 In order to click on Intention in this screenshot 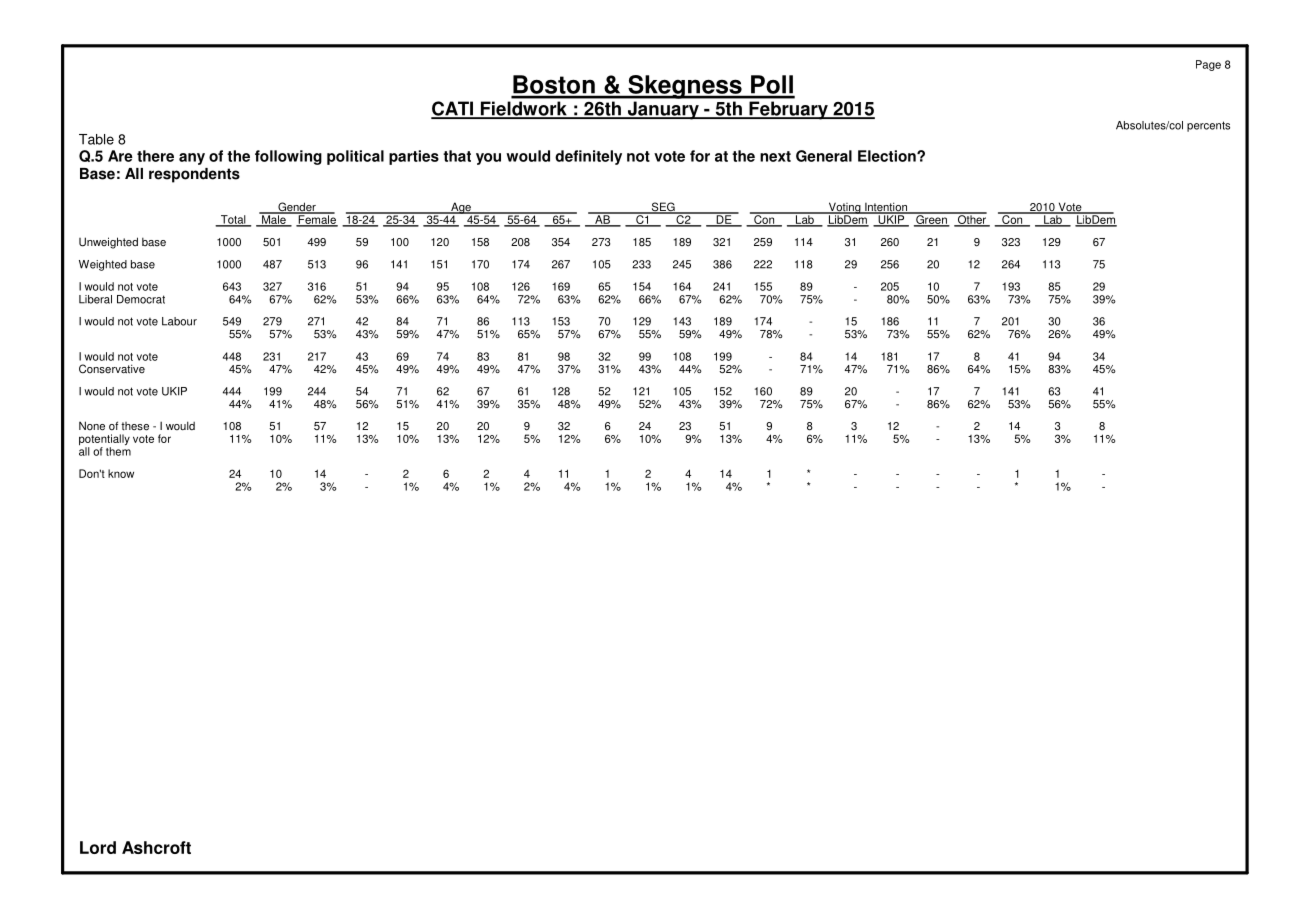, I will do `click(886, 208)`.
